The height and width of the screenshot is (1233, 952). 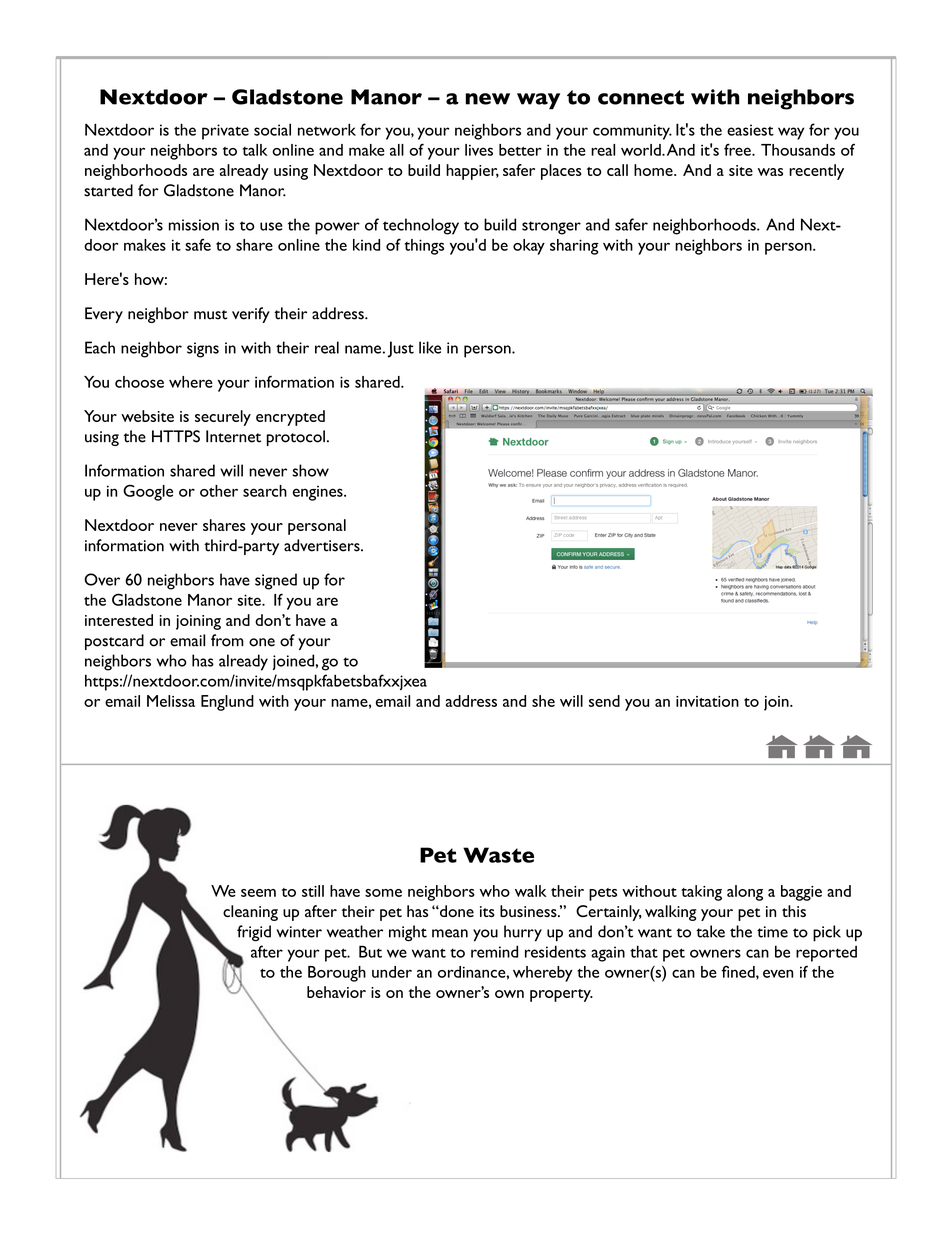 What do you see at coordinates (225, 132) in the screenshot?
I see `private` at bounding box center [225, 132].
